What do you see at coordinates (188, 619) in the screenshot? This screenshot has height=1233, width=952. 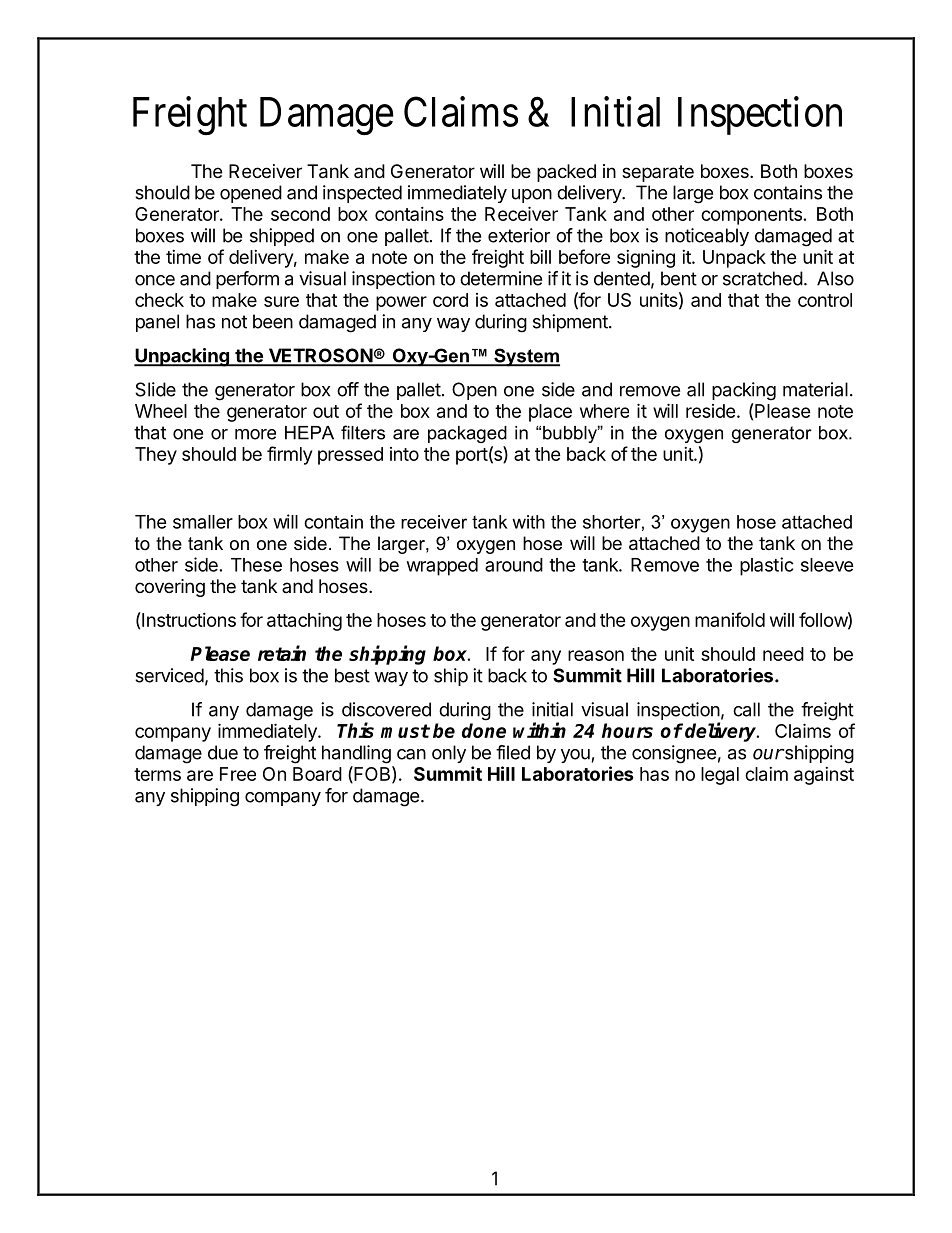 I see `Instructions` at bounding box center [188, 619].
